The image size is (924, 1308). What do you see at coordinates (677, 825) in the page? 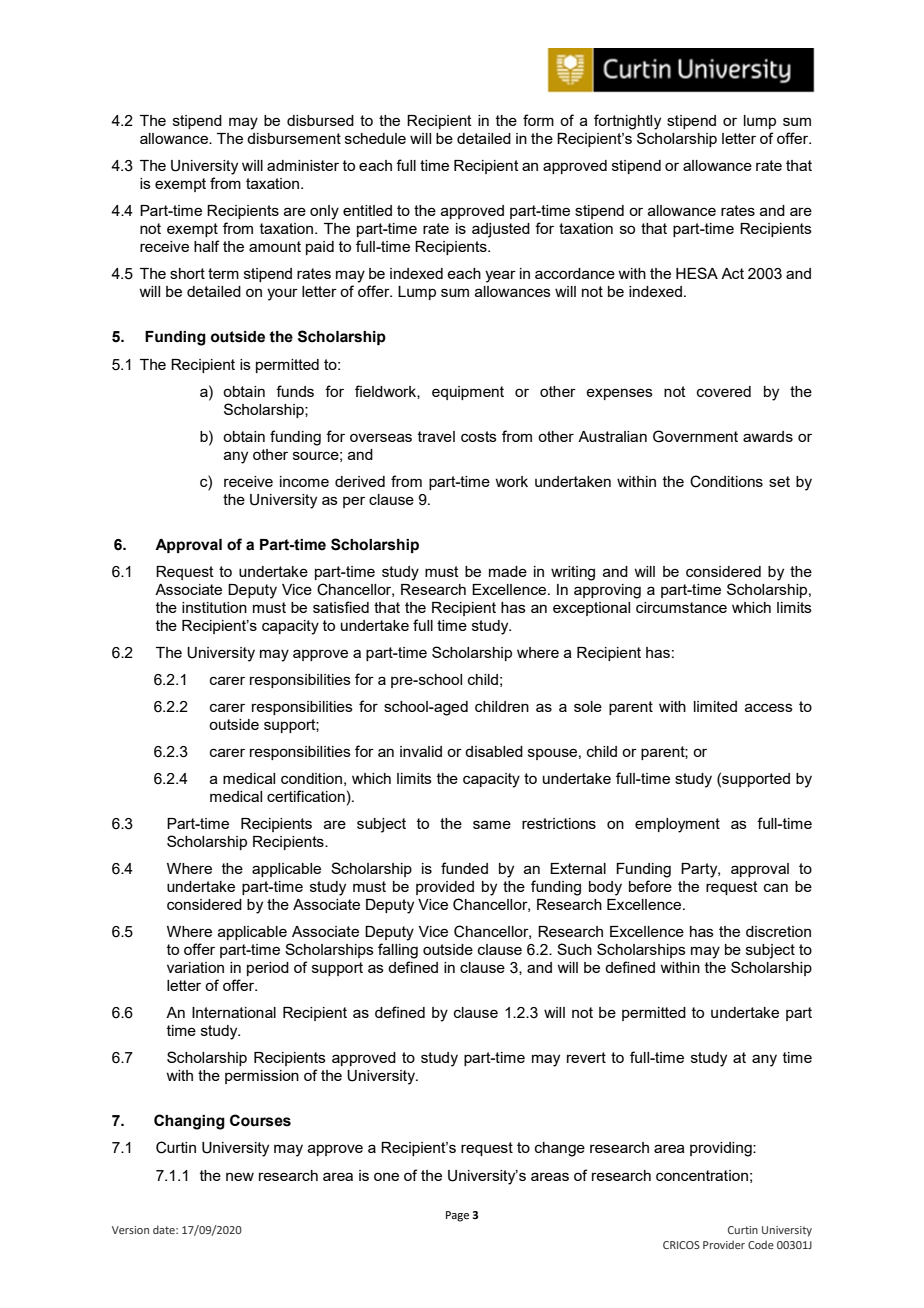
I see `employment` at bounding box center [677, 825].
